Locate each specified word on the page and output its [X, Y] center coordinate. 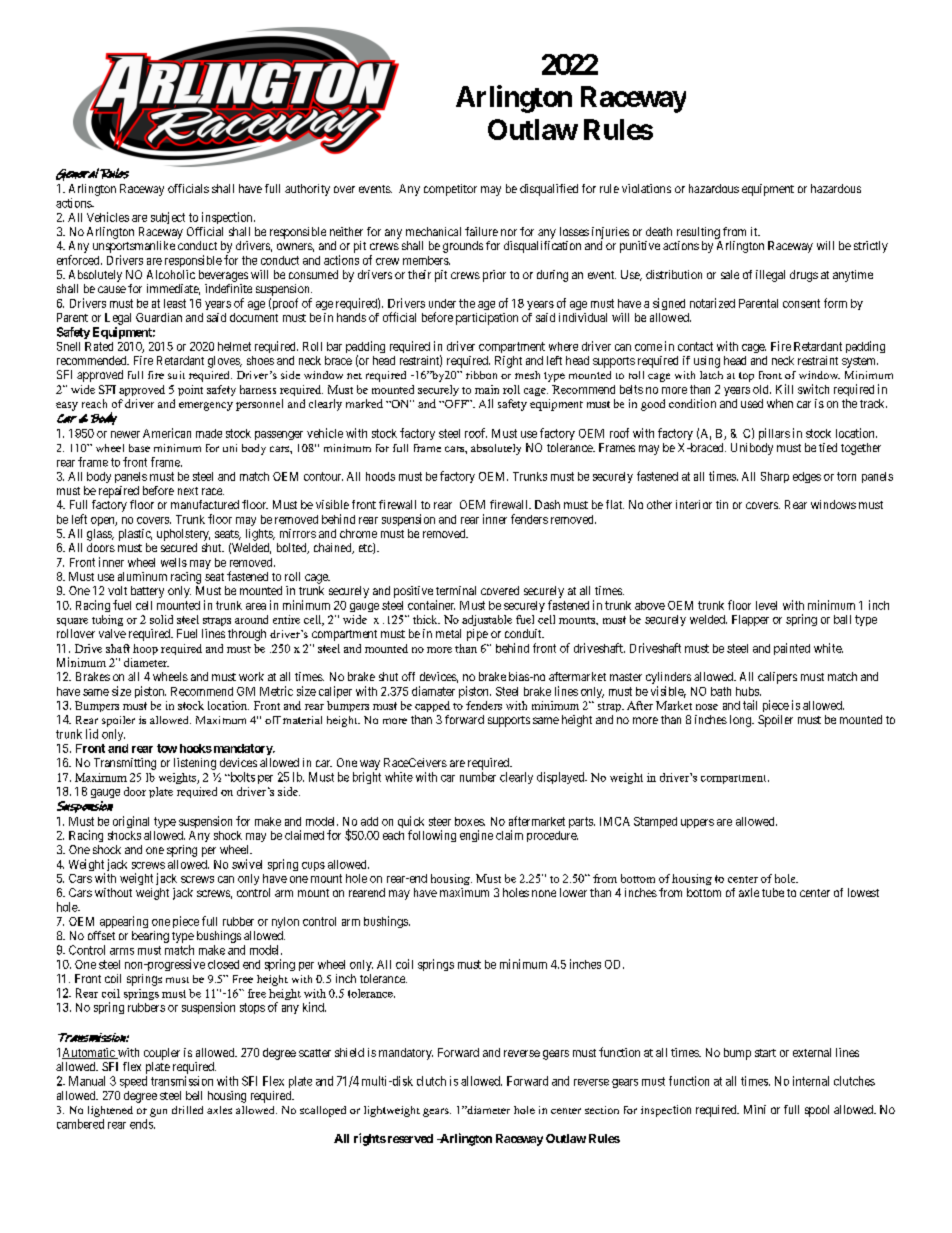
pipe [477, 635]
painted [792, 649]
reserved [409, 1138]
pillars [774, 434]
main [487, 389]
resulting [698, 233]
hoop [145, 649]
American [167, 433]
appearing [124, 922]
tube [773, 892]
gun [158, 1112]
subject [168, 218]
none [544, 893]
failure [481, 231]
